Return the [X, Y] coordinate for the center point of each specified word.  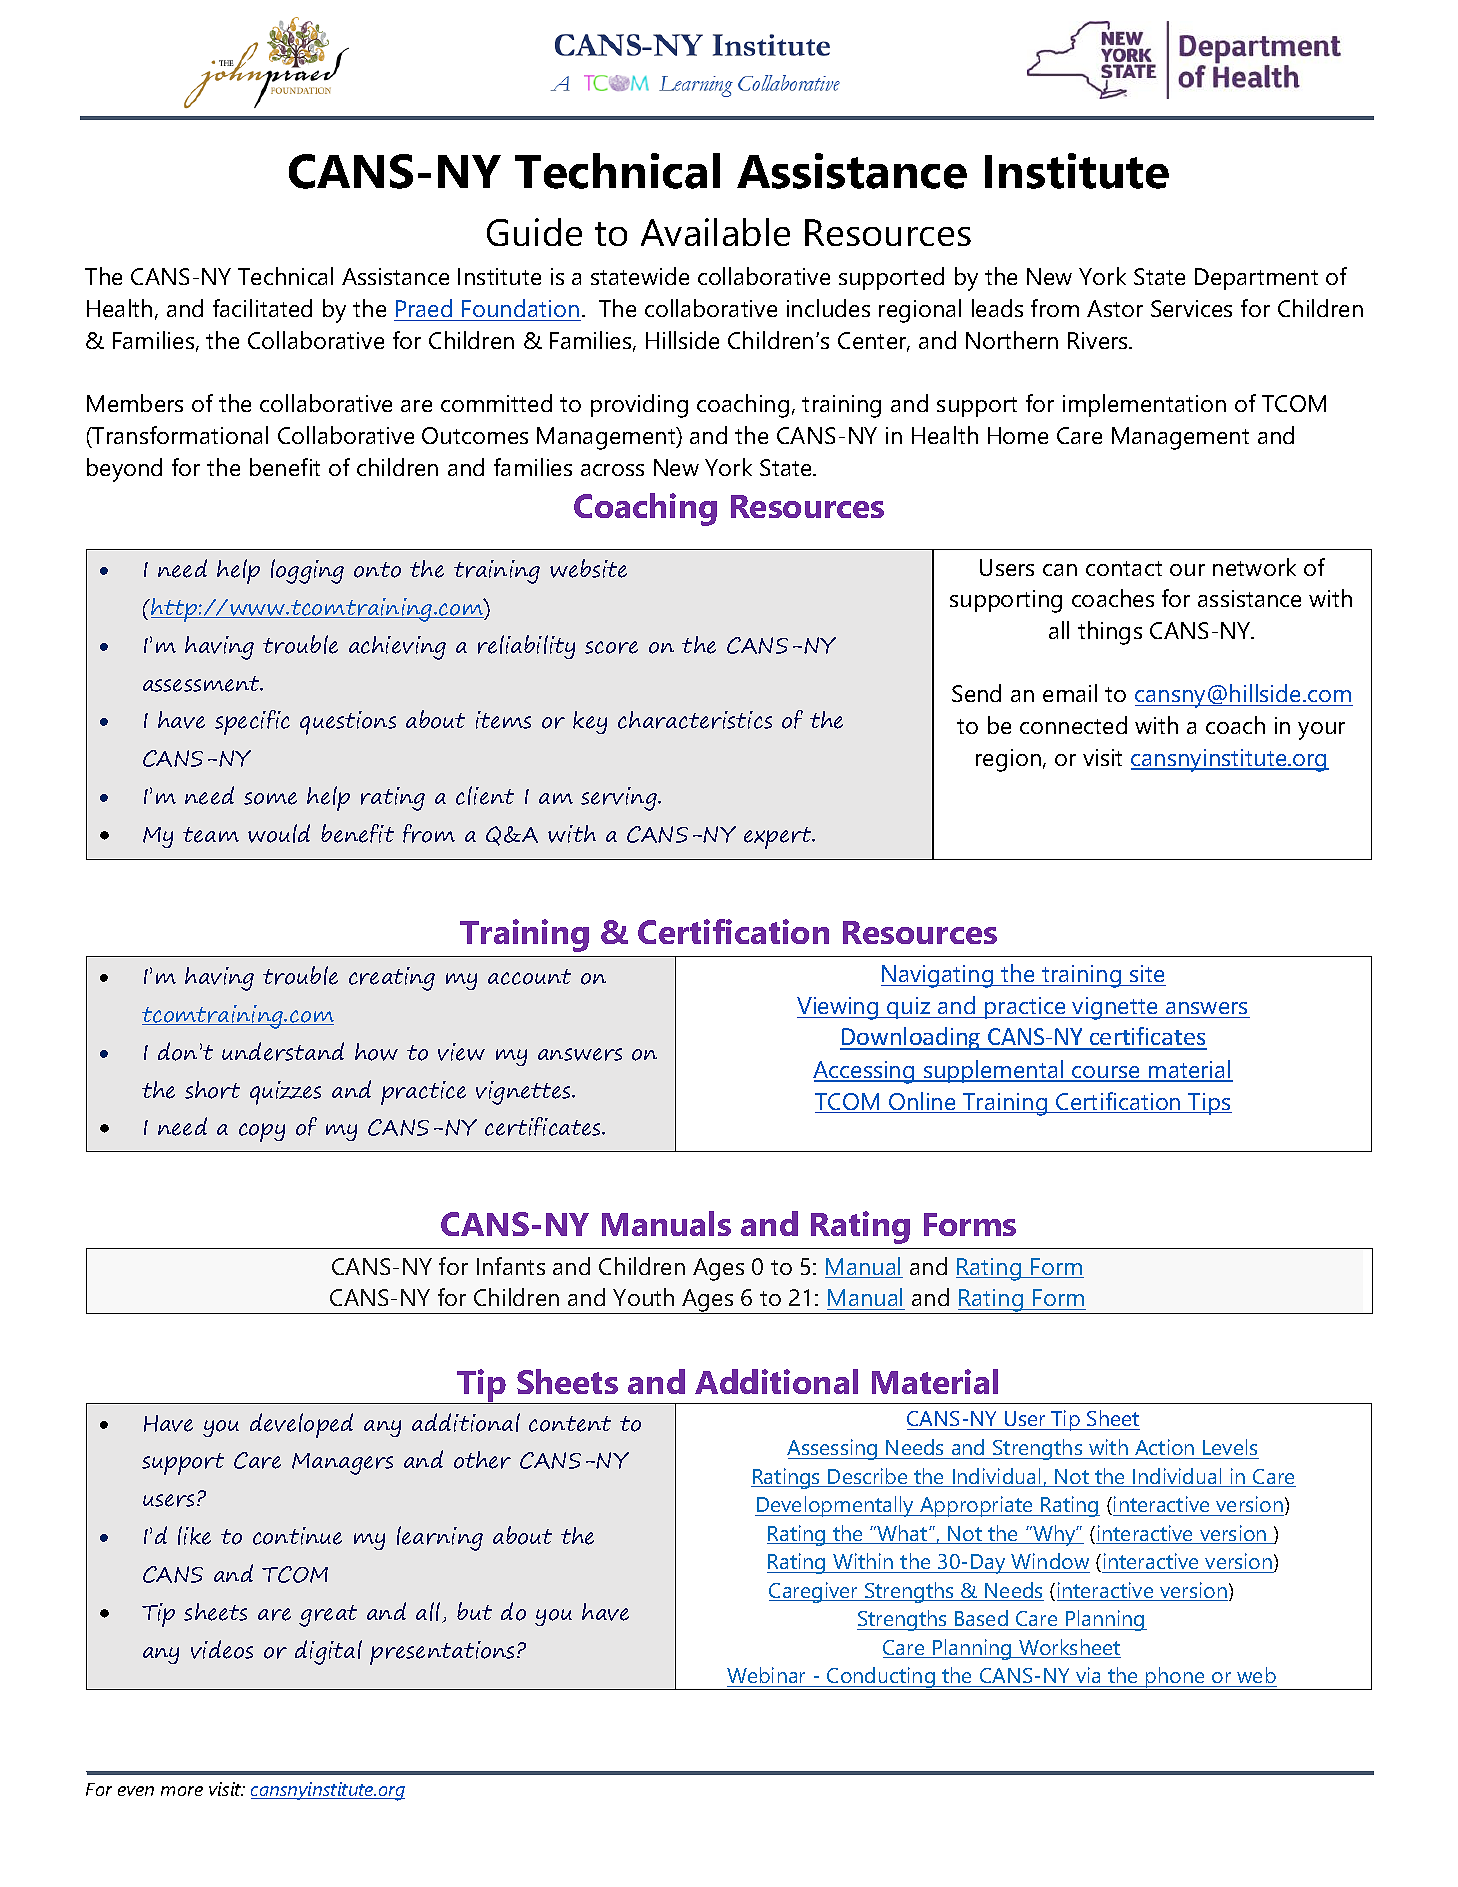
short [212, 1090]
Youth [643, 1297]
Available [715, 232]
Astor [1115, 308]
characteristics [695, 720]
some [270, 798]
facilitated [262, 308]
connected [1073, 725]
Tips [1209, 1104]
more [182, 1791]
